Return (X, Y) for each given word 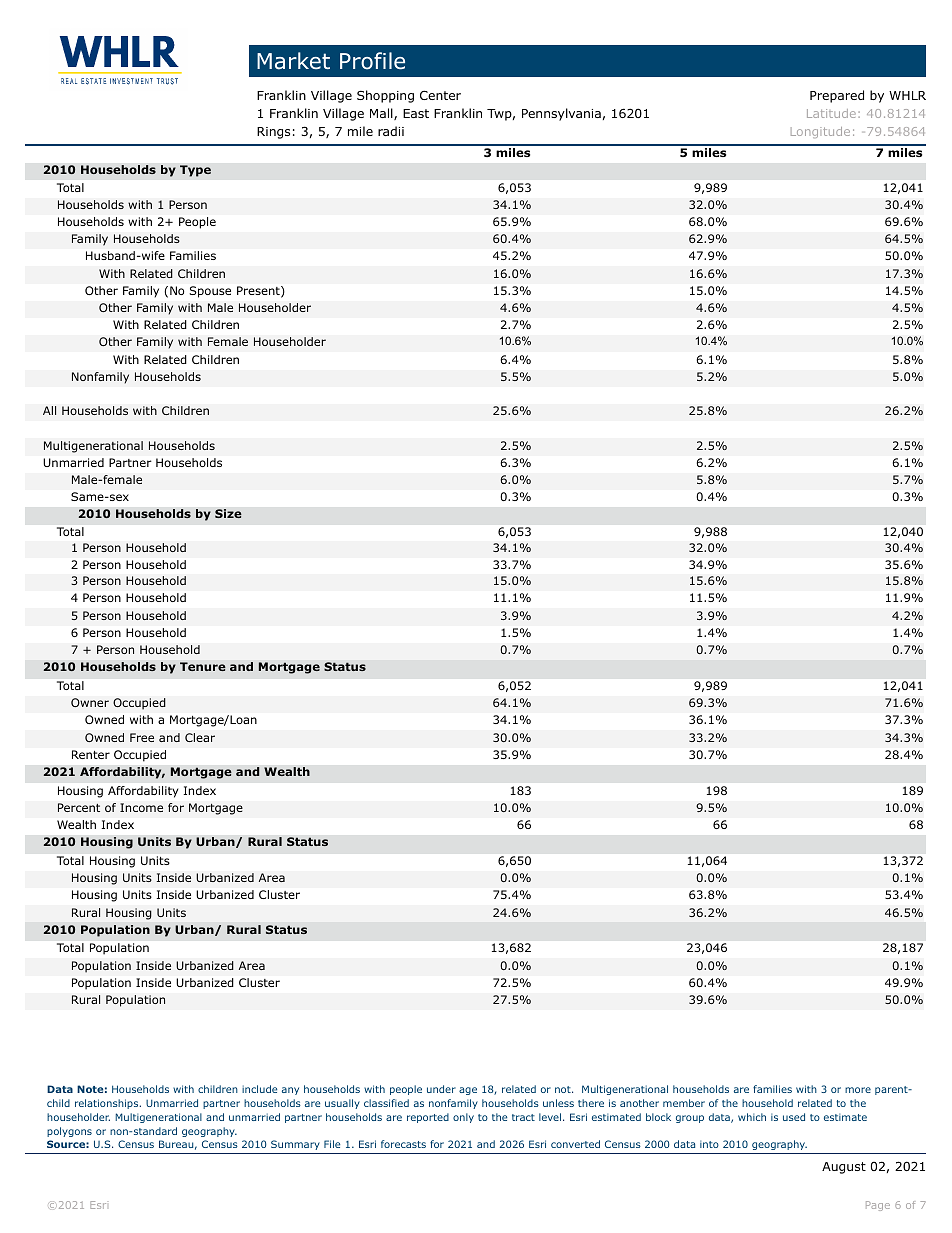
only (463, 1118)
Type (195, 171)
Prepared (837, 96)
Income (141, 807)
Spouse (210, 292)
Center (440, 95)
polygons (69, 1132)
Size (228, 514)
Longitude (820, 132)
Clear (200, 737)
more (858, 1090)
